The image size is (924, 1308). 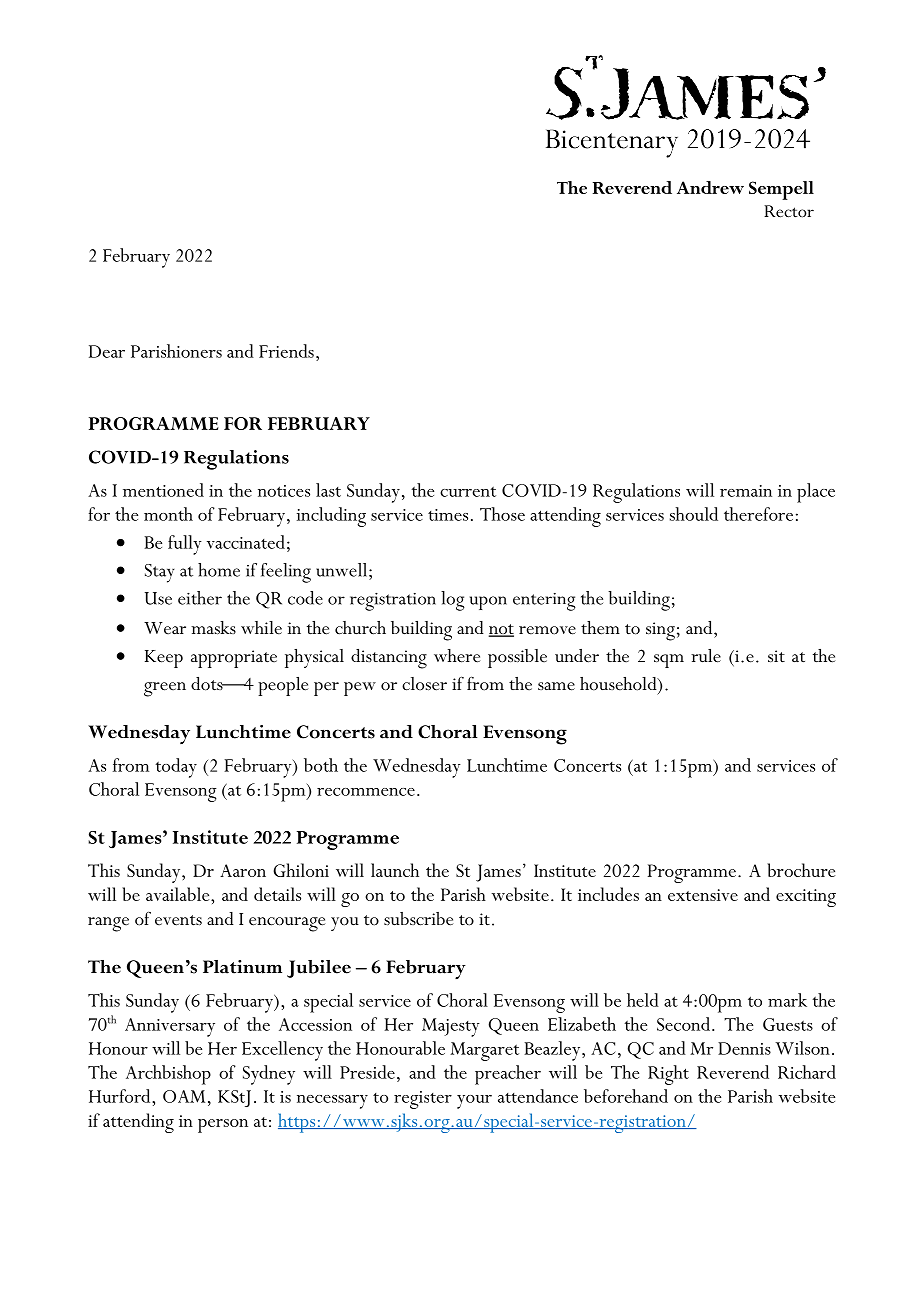 I want to click on where, so click(x=457, y=656).
